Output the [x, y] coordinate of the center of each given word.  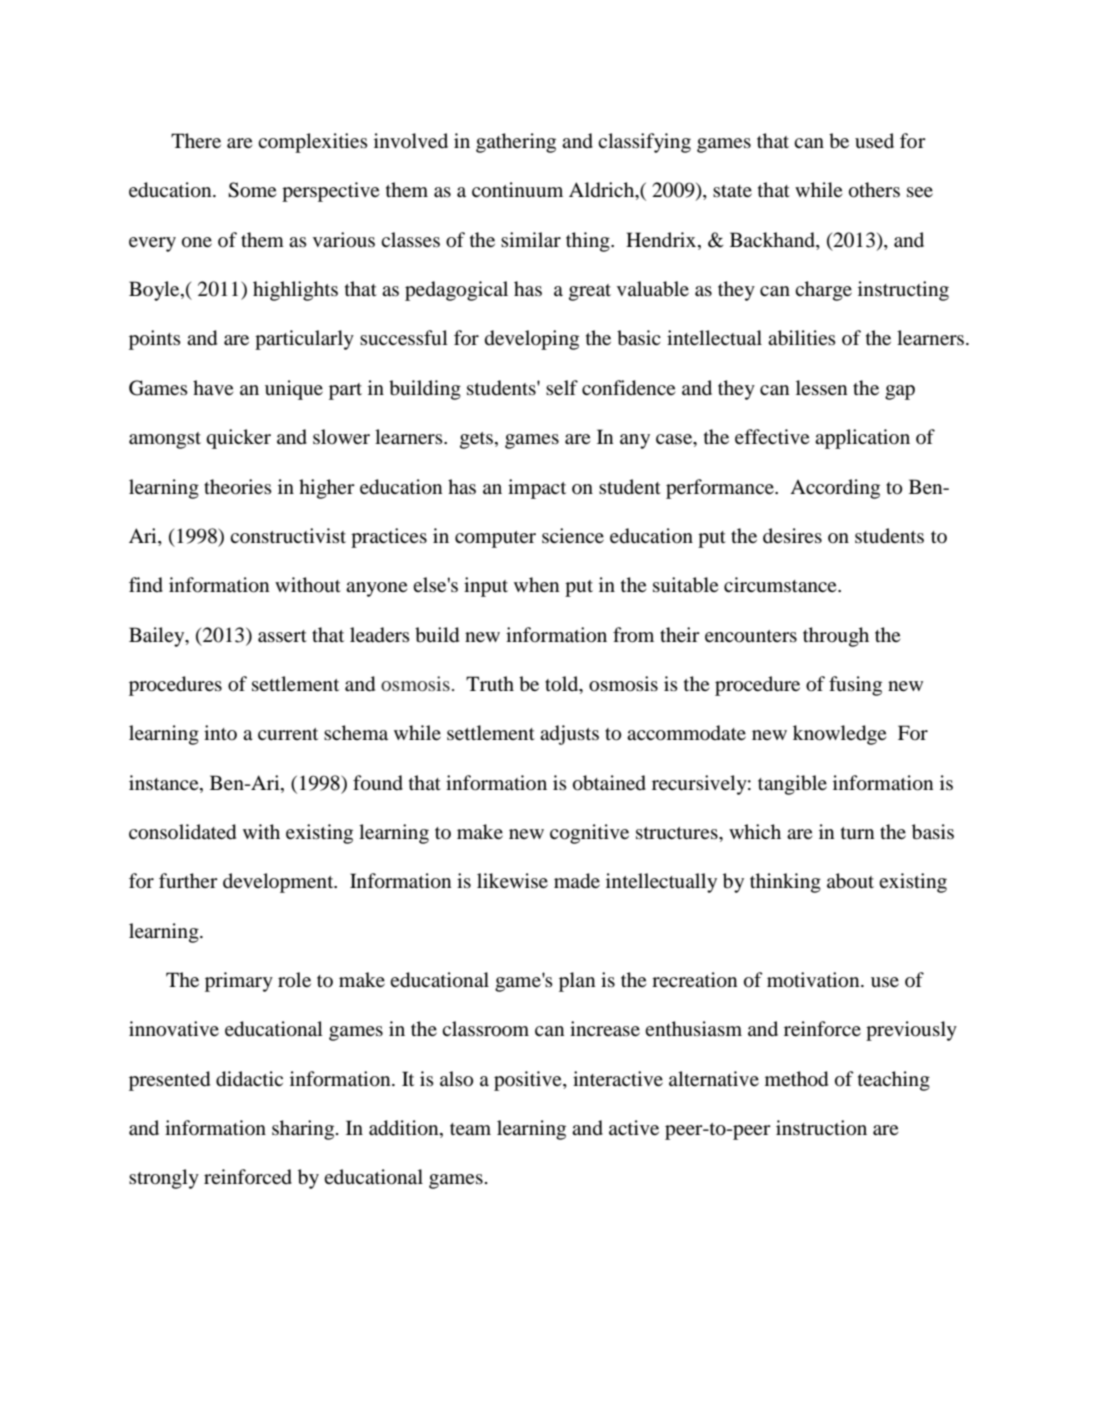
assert [282, 636]
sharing [304, 1130]
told [563, 685]
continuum [517, 190]
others [874, 190]
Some [252, 190]
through [836, 637]
